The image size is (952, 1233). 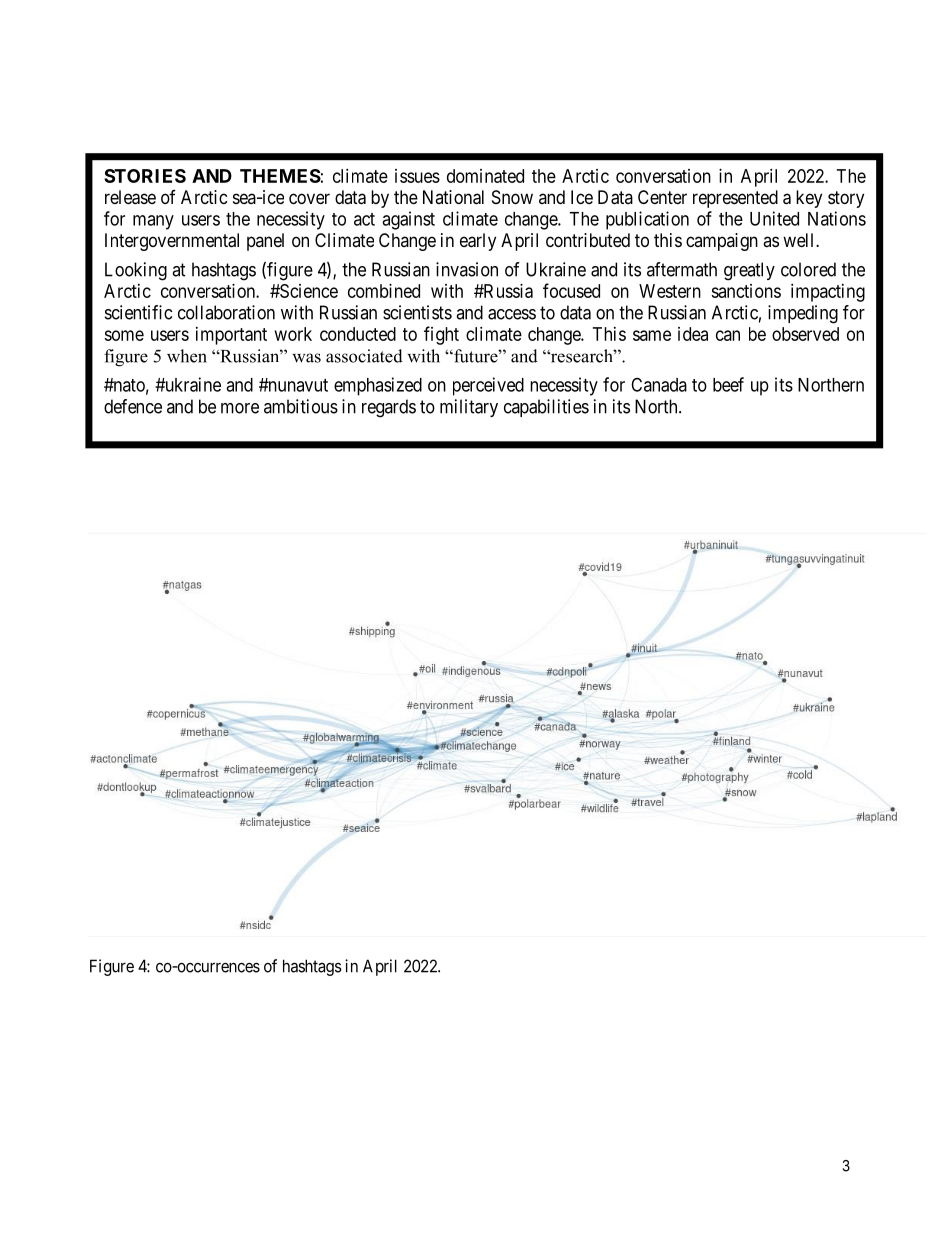 What do you see at coordinates (441, 335) in the image?
I see `fight` at bounding box center [441, 335].
